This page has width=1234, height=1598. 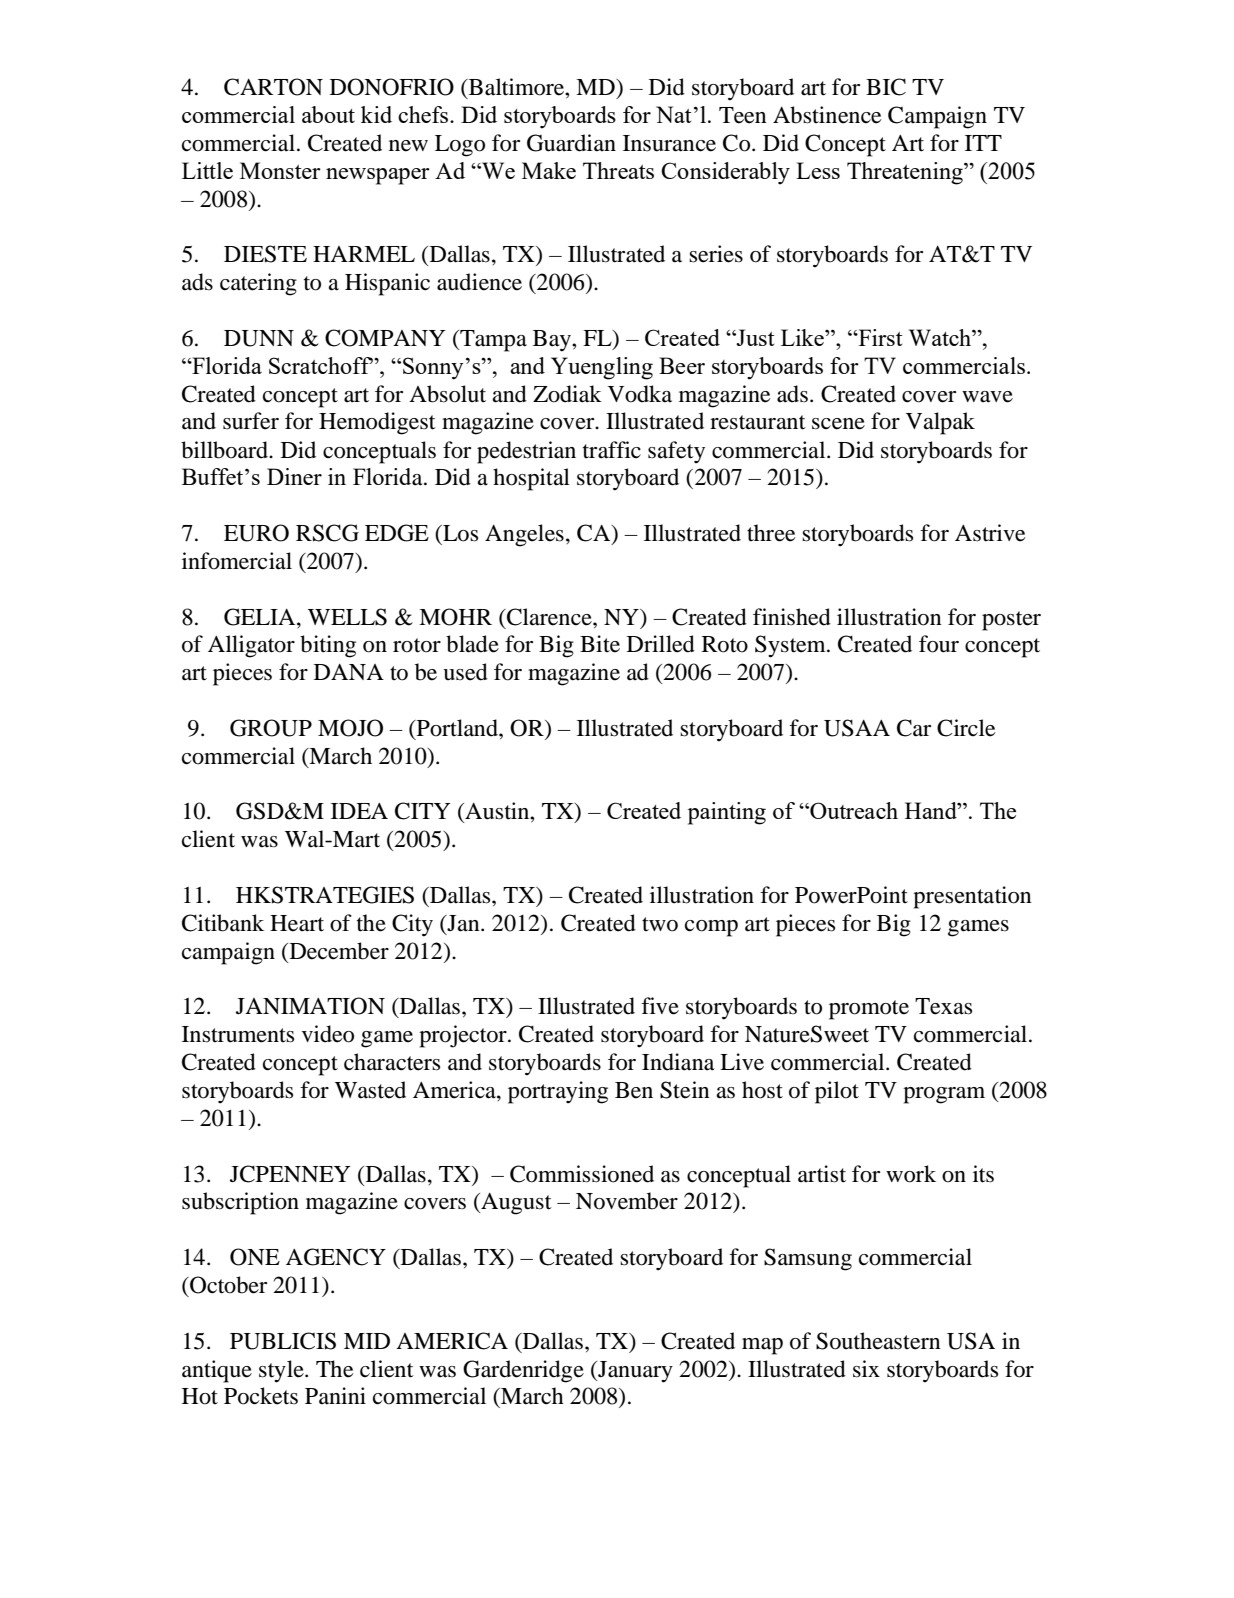 I want to click on January, so click(x=634, y=1372).
